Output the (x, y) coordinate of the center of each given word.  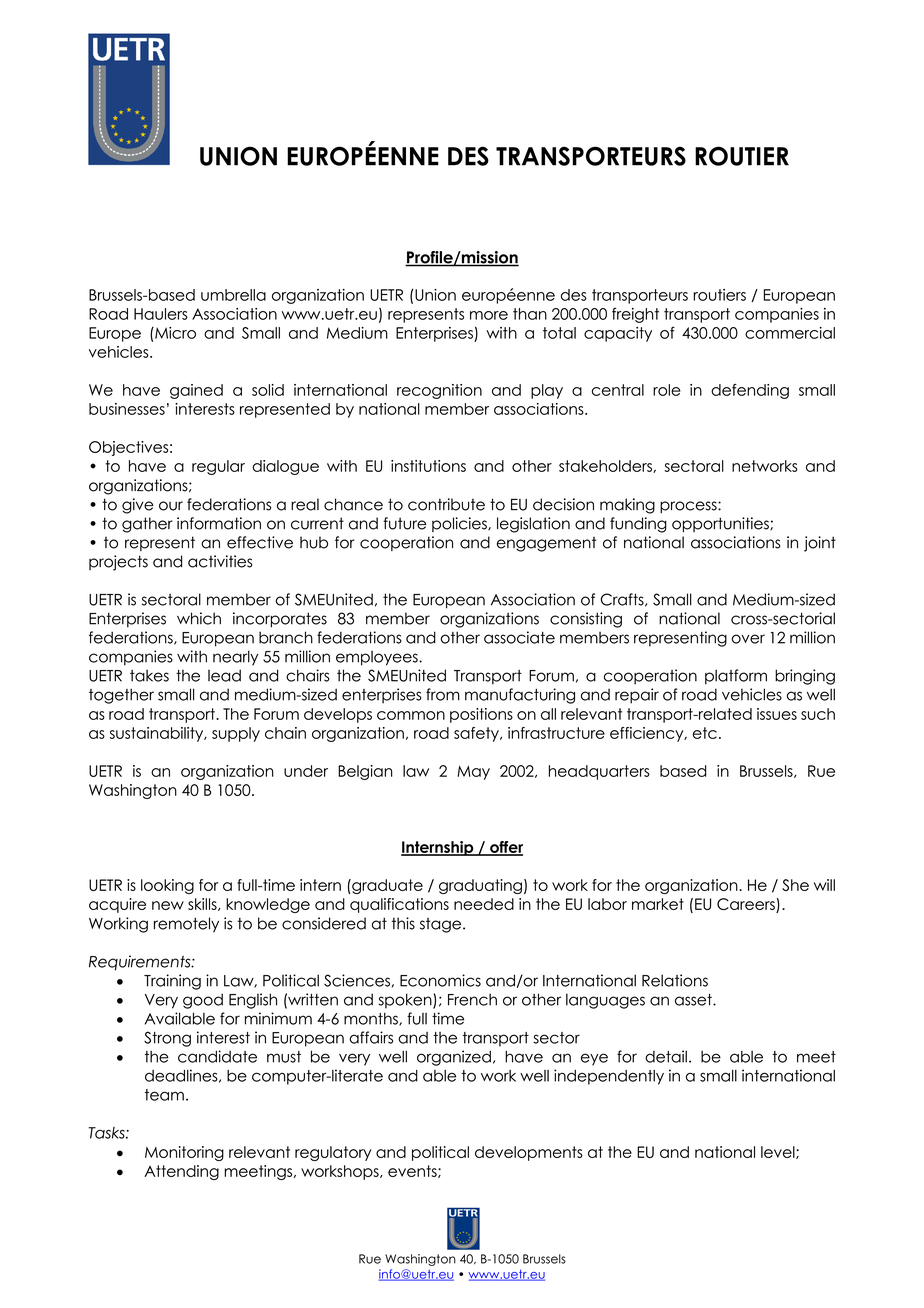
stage (442, 925)
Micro (174, 333)
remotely (186, 925)
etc (705, 733)
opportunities (721, 524)
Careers (747, 905)
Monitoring (184, 1153)
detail (666, 1056)
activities (220, 561)
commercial (790, 333)
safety (477, 734)
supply (236, 734)
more (489, 315)
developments (529, 1153)
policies (460, 524)
